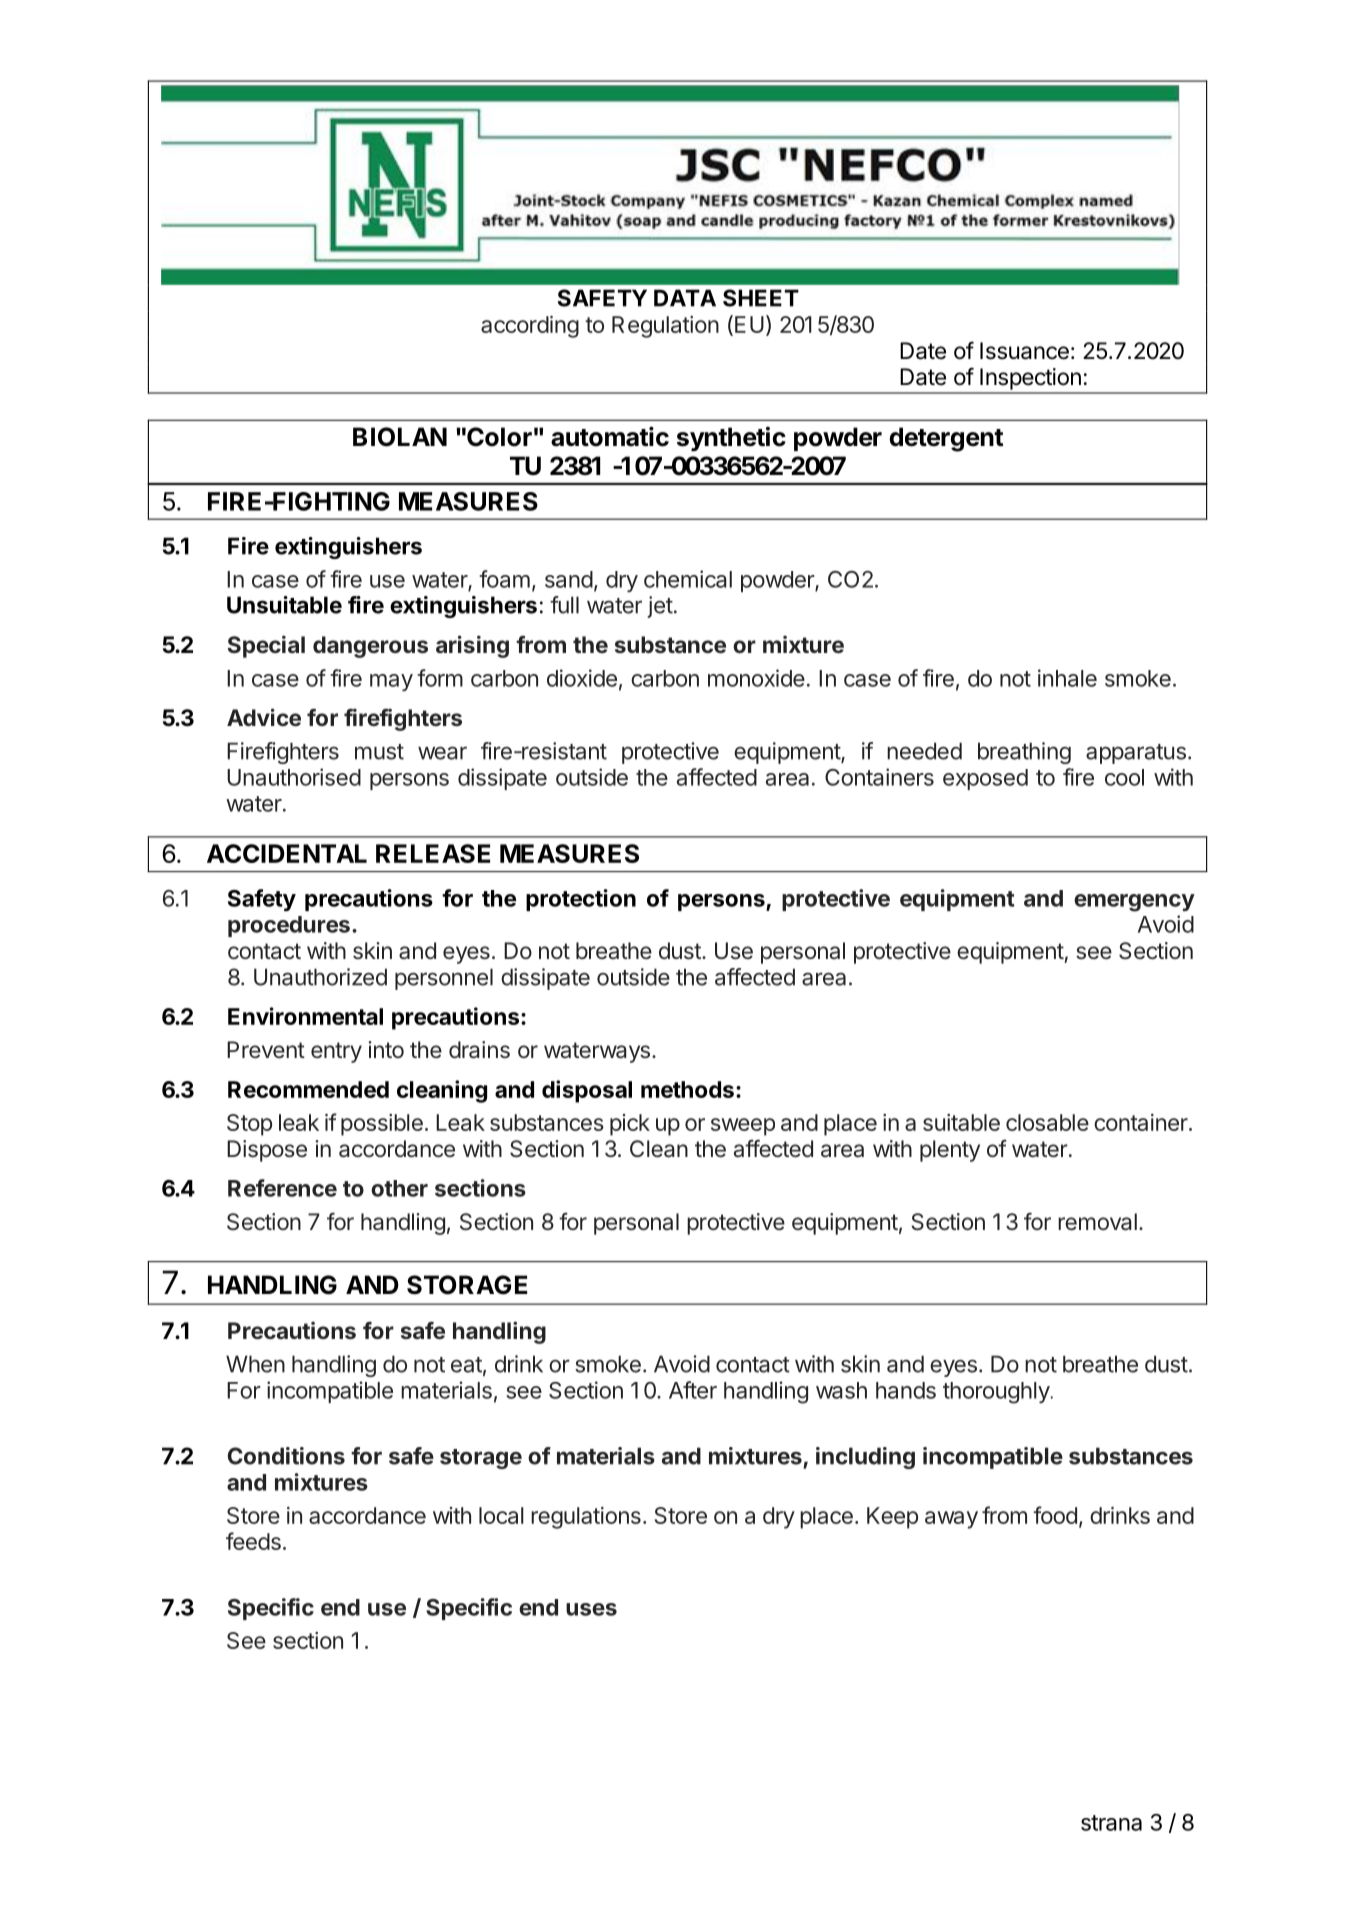 The height and width of the page is (1916, 1355). I want to click on After, so click(693, 1390).
